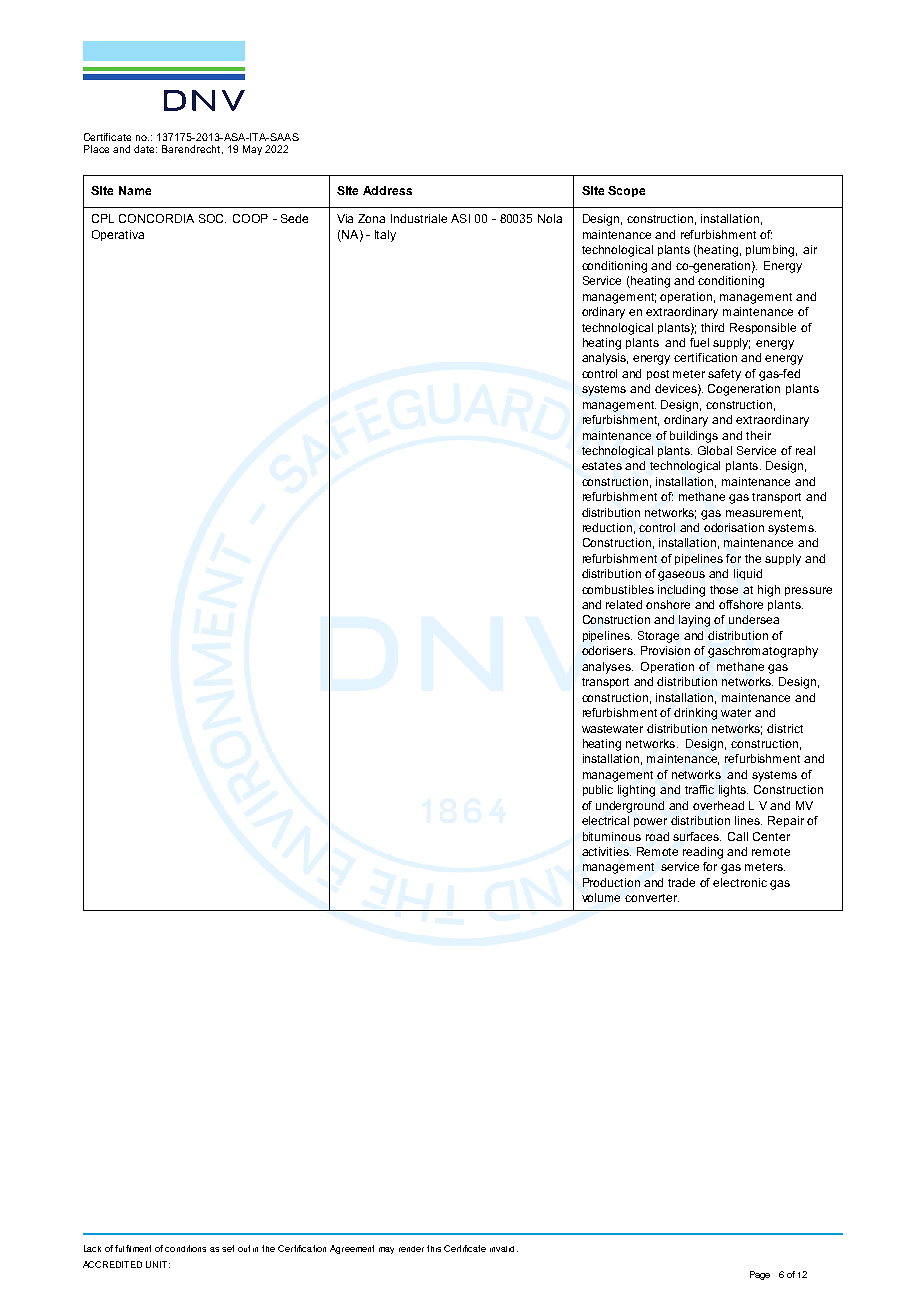 The width and height of the image is (924, 1308). Describe the element at coordinates (760, 1275) in the image. I see `Page` at that location.
